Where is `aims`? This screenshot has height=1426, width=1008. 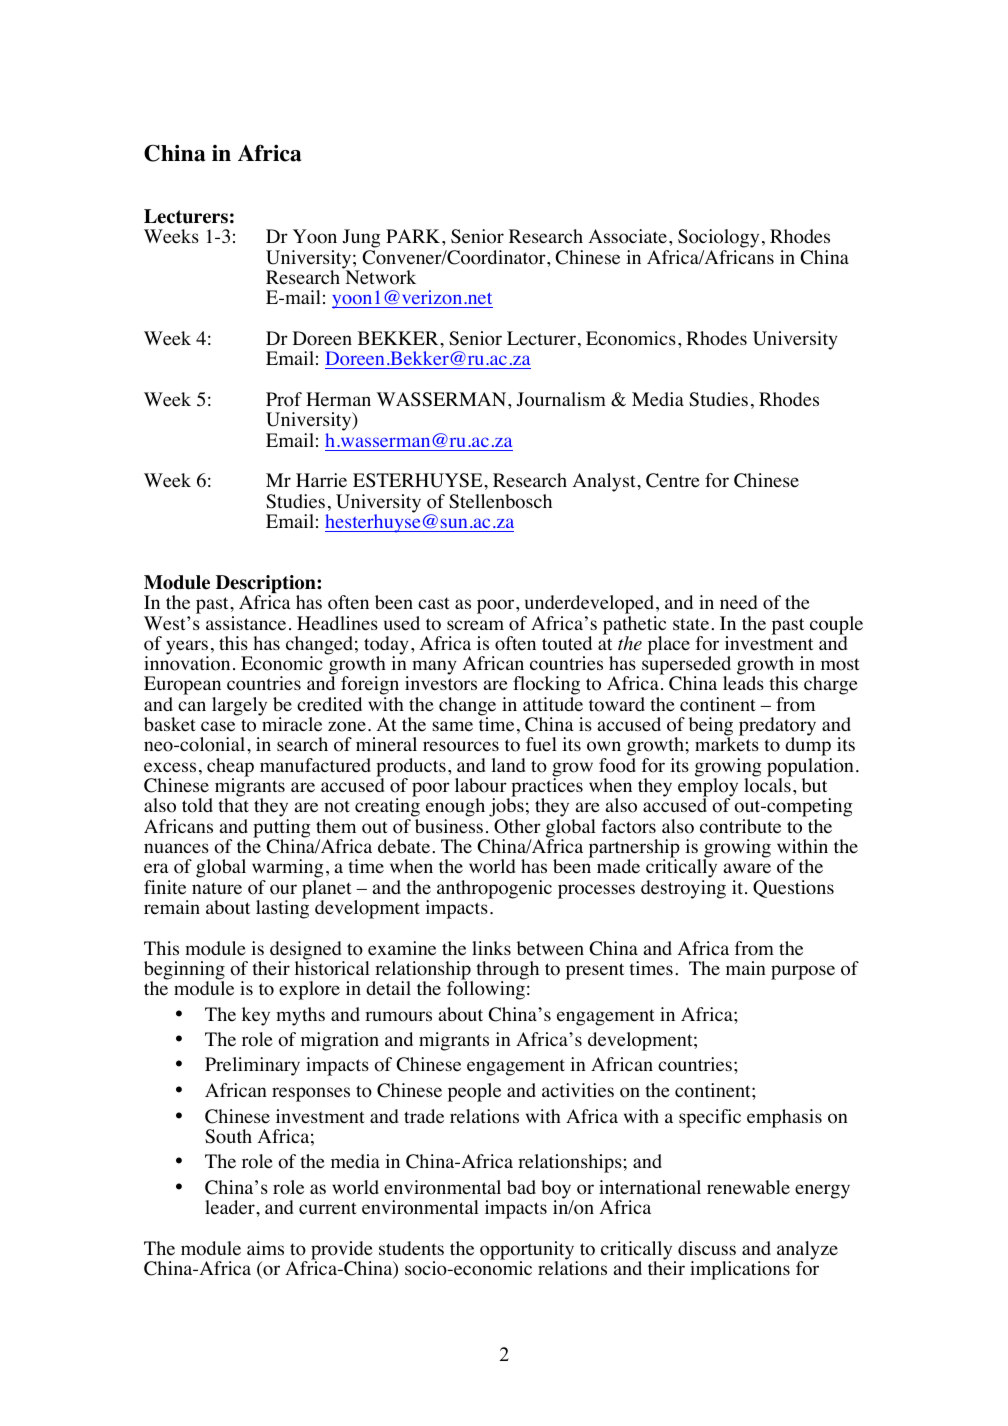
aims is located at coordinates (265, 1248).
